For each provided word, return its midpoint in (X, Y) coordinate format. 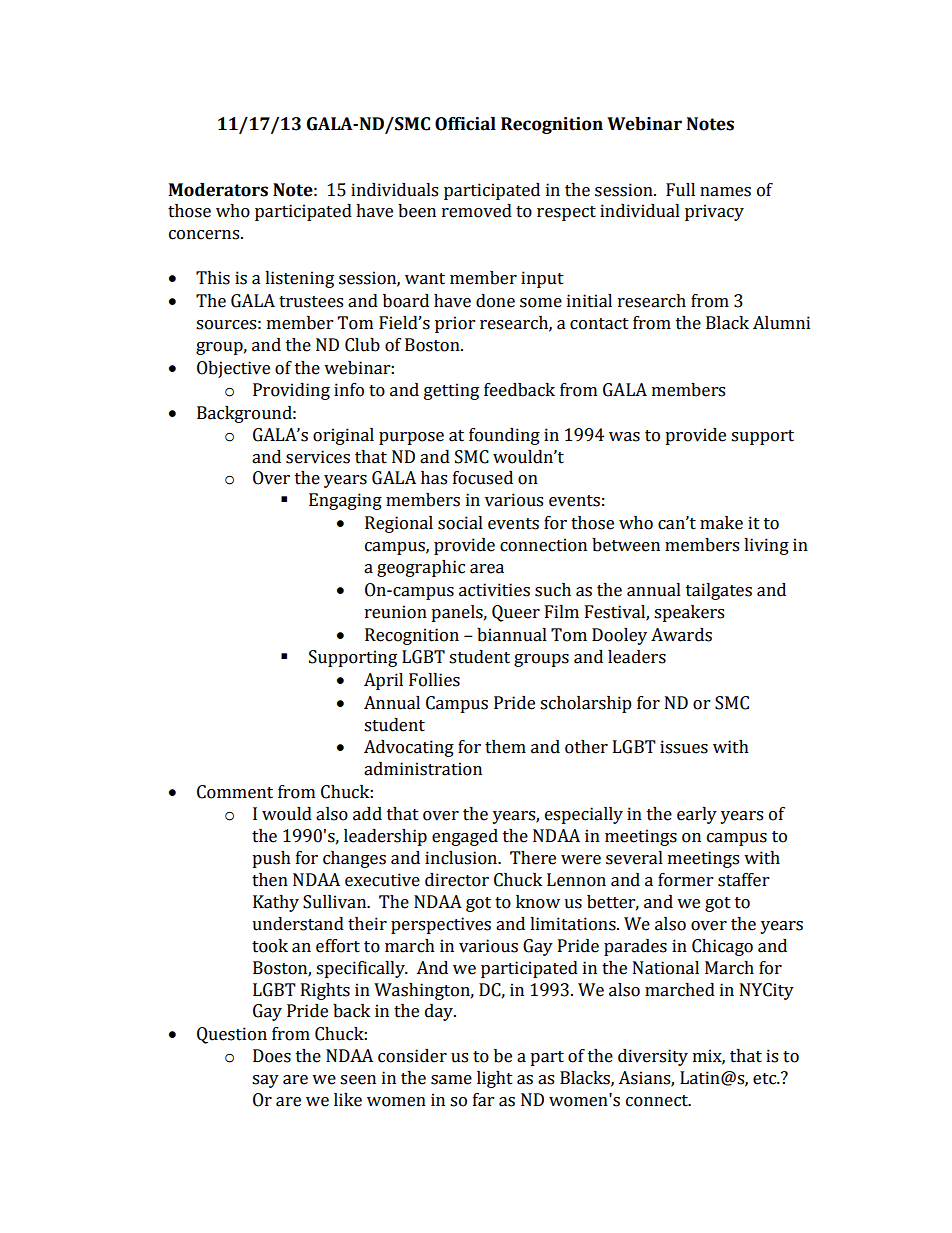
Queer (516, 613)
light (495, 1079)
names (725, 192)
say (265, 1081)
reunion (396, 612)
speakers (689, 613)
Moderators (218, 190)
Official (465, 124)
